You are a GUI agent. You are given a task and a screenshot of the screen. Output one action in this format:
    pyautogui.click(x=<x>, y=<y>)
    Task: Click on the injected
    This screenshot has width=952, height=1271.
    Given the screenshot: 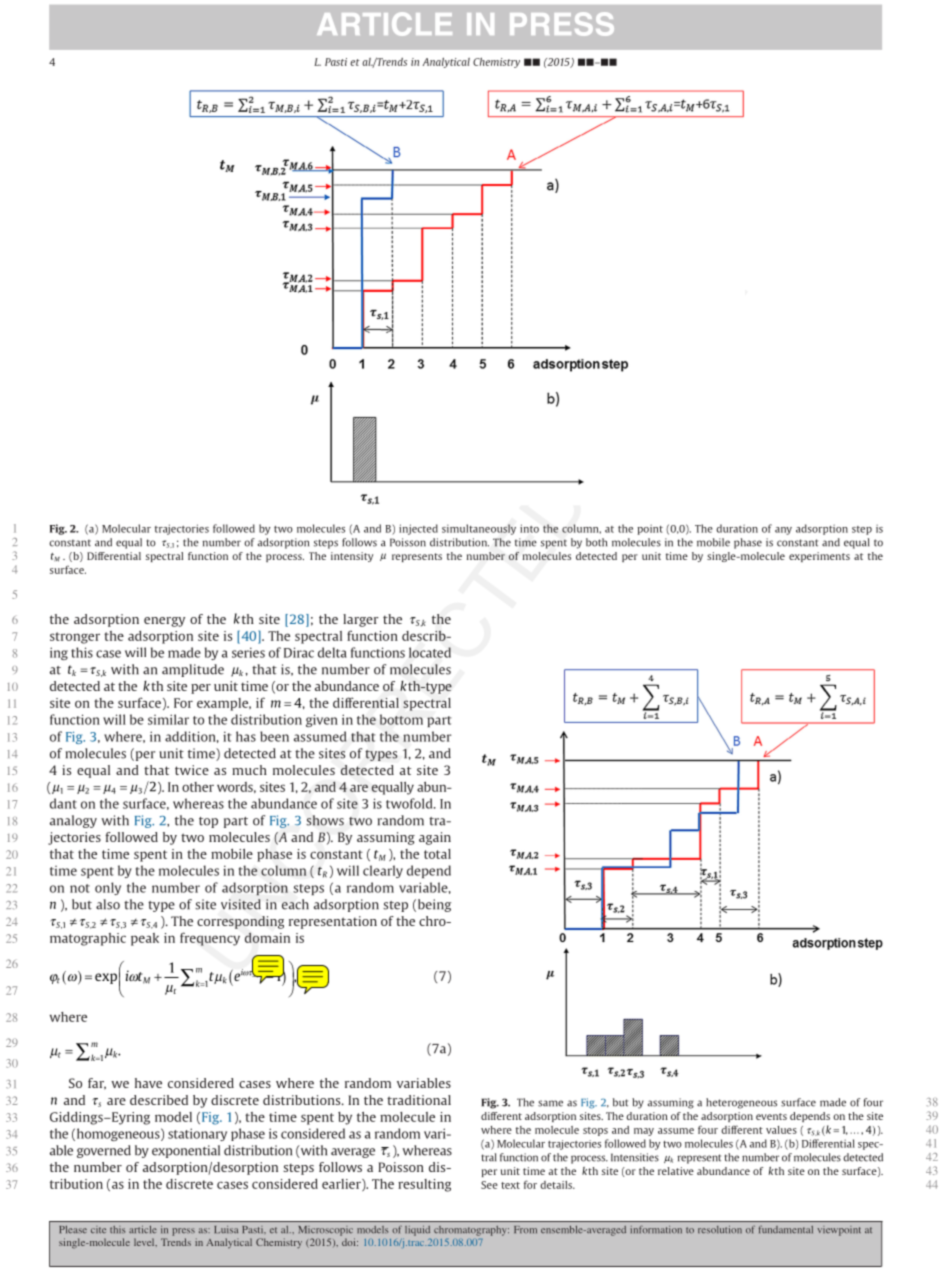 What is the action you would take?
    pyautogui.click(x=418, y=529)
